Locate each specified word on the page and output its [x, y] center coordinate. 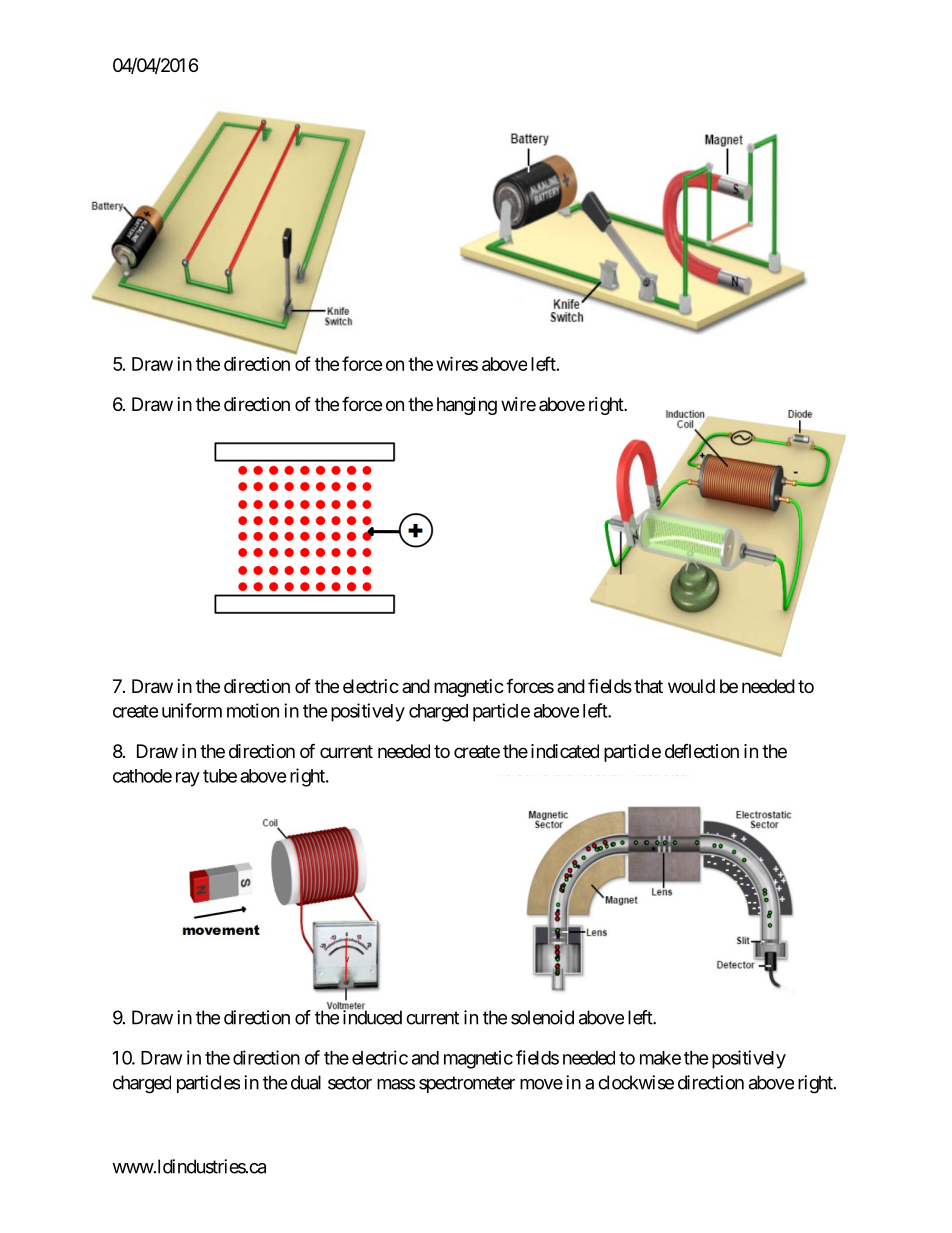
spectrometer [467, 1084]
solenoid [542, 1017]
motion [253, 710]
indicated [565, 751]
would [691, 686]
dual [306, 1082]
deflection [702, 751]
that [648, 686]
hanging [467, 406]
